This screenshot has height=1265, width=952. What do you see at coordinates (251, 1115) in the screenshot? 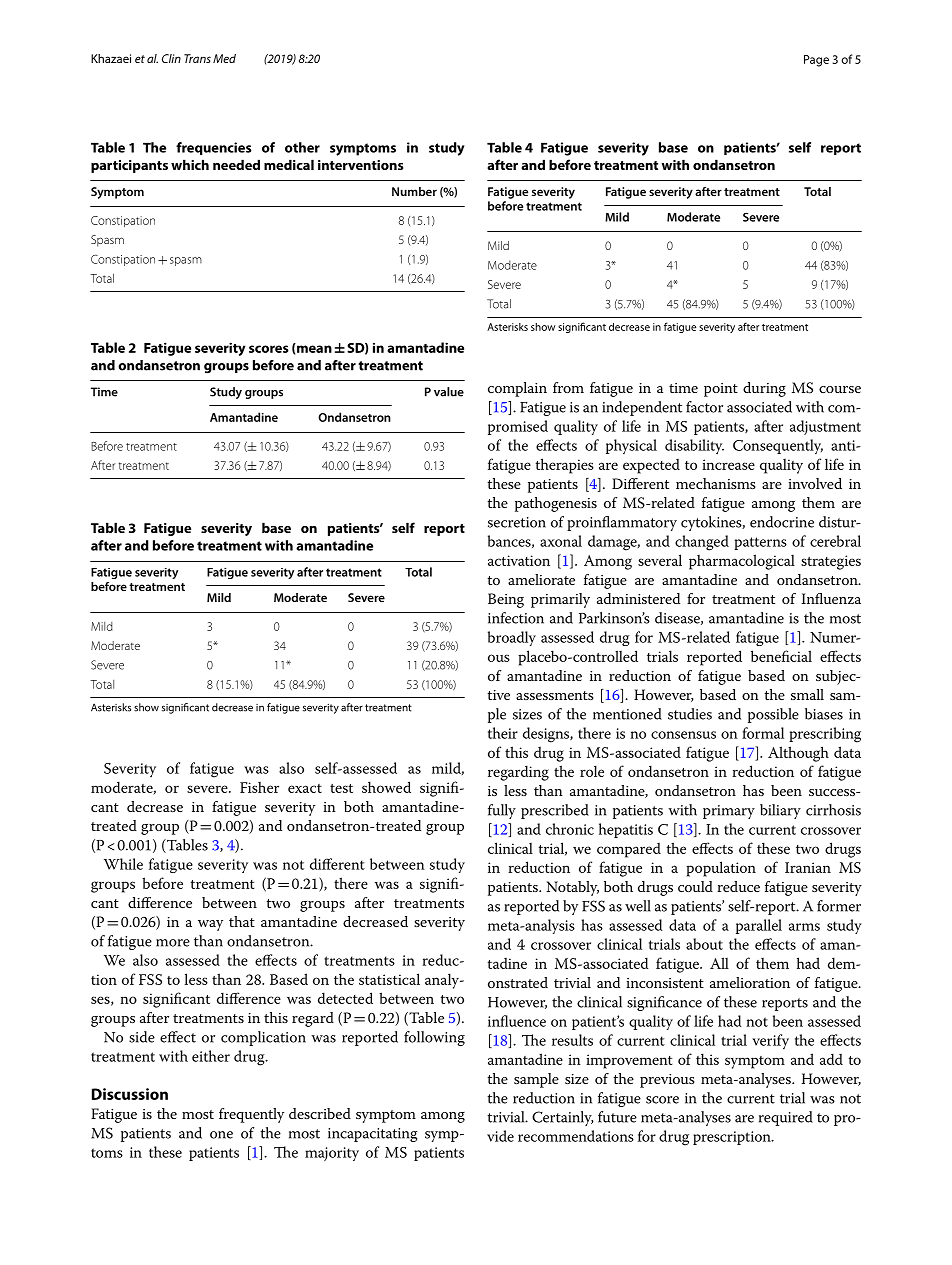
I see `frequently` at bounding box center [251, 1115].
